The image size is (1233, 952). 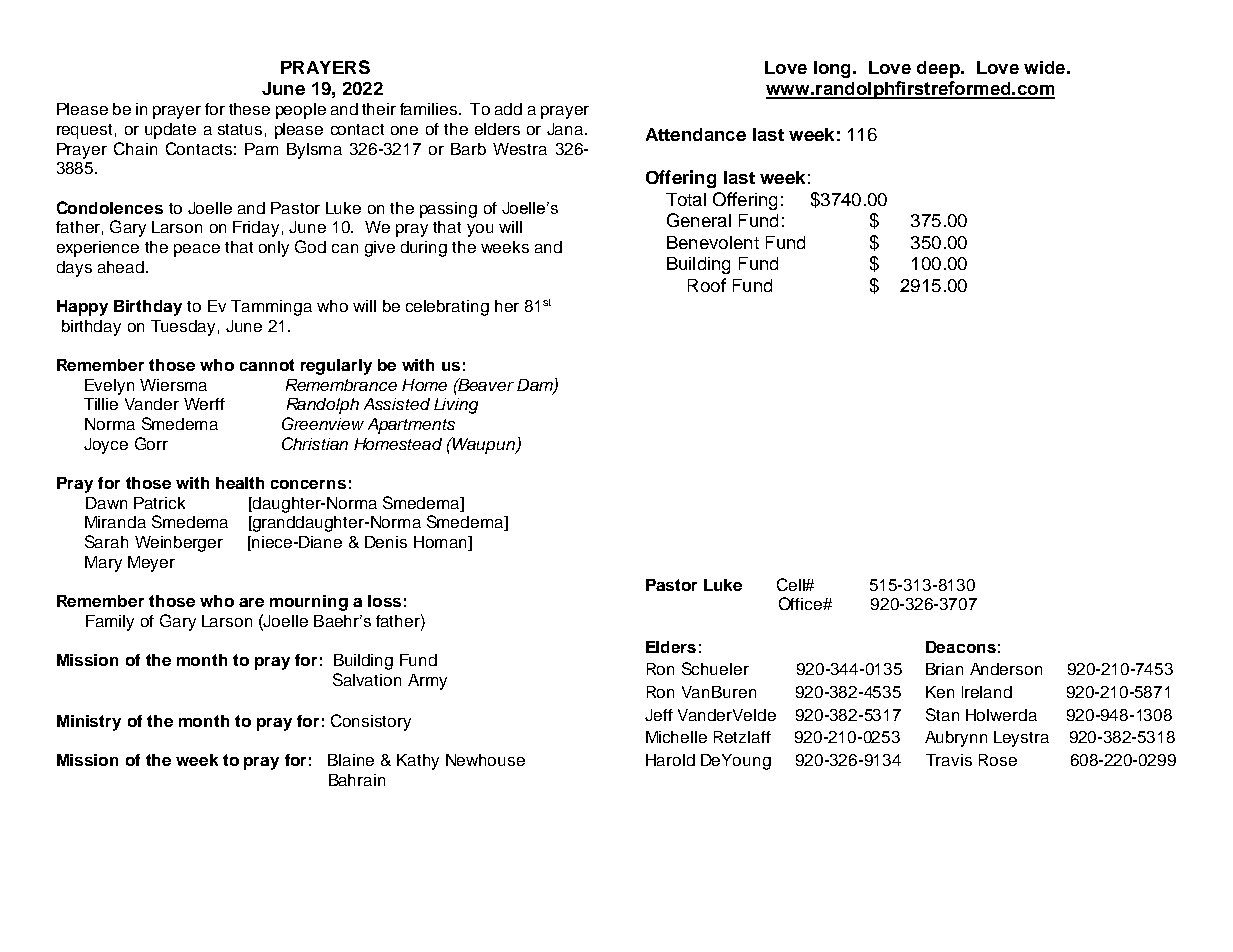 What do you see at coordinates (485, 760) in the page?
I see `Newhouse` at bounding box center [485, 760].
